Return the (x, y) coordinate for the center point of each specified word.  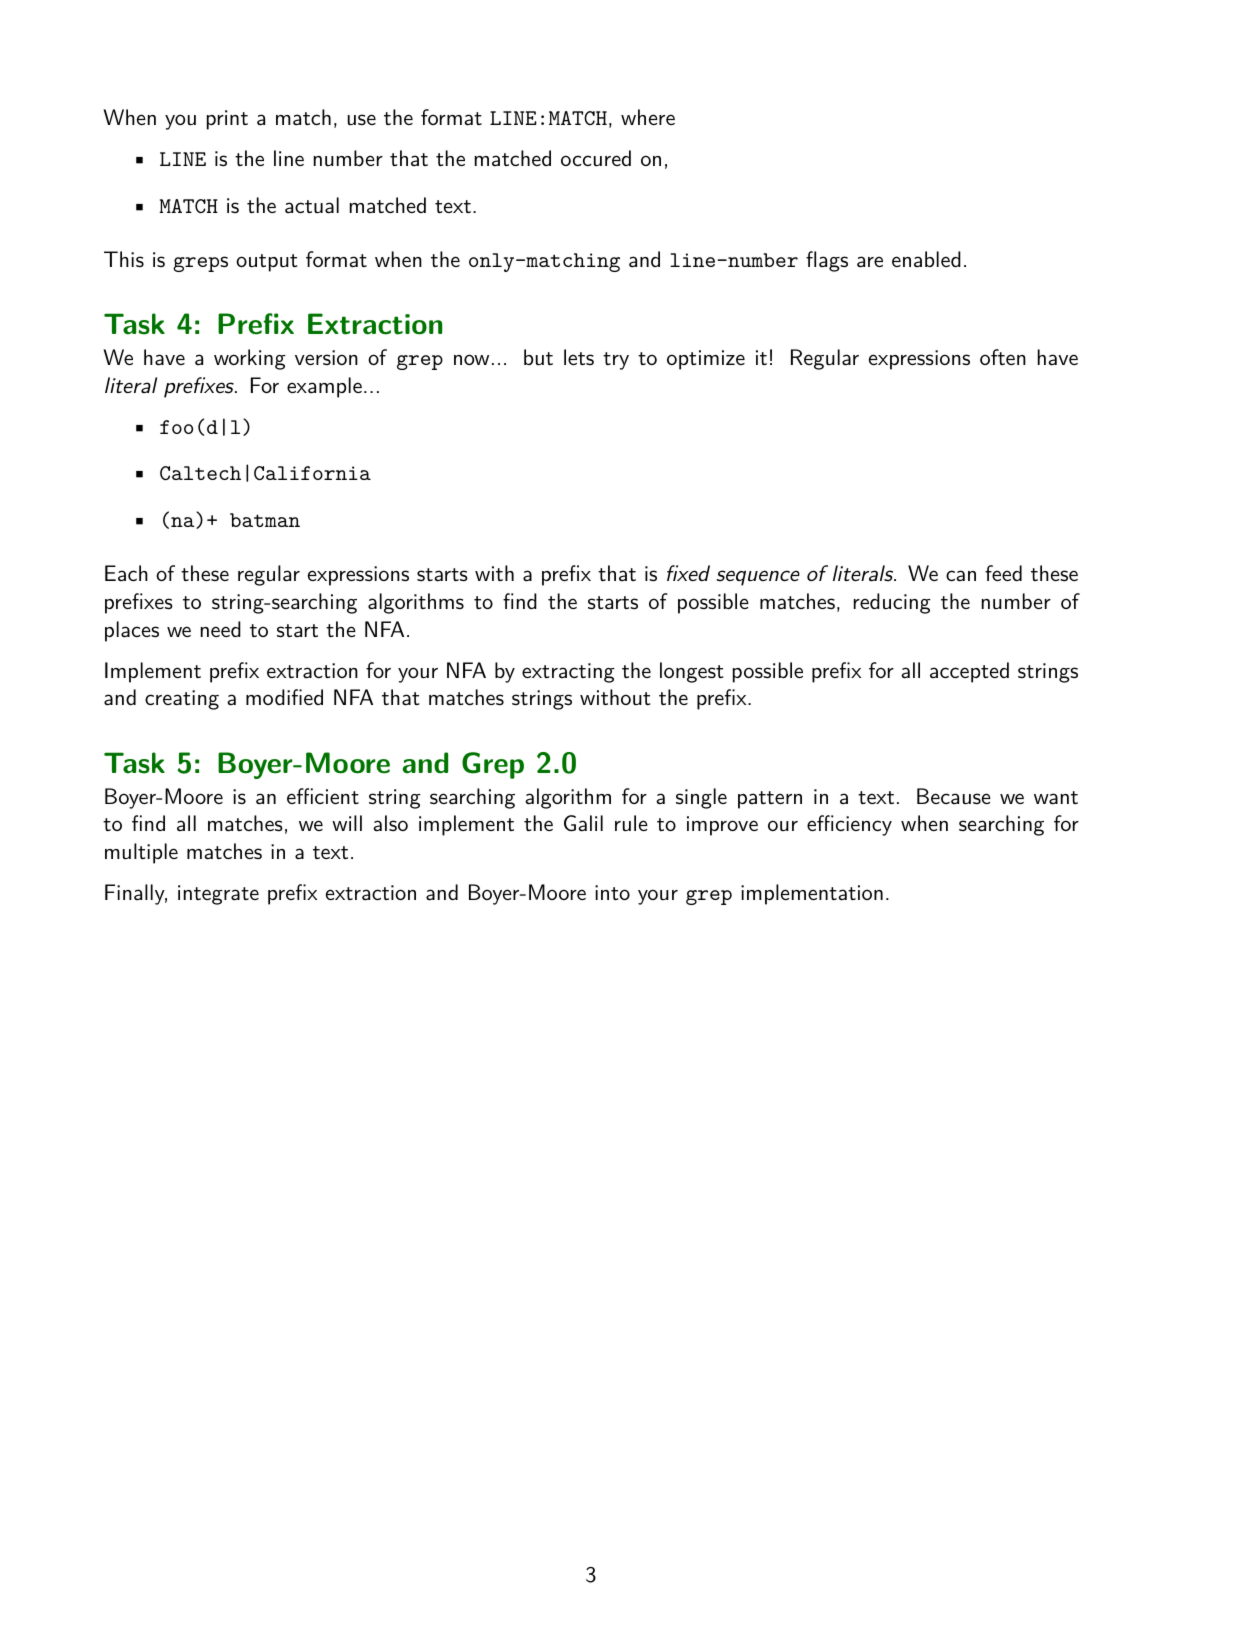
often (1003, 357)
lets (579, 357)
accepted (969, 672)
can (961, 576)
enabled (926, 259)
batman (265, 520)
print (227, 120)
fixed (688, 573)
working (250, 359)
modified (284, 697)
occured (596, 158)
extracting (568, 673)
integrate (218, 895)
